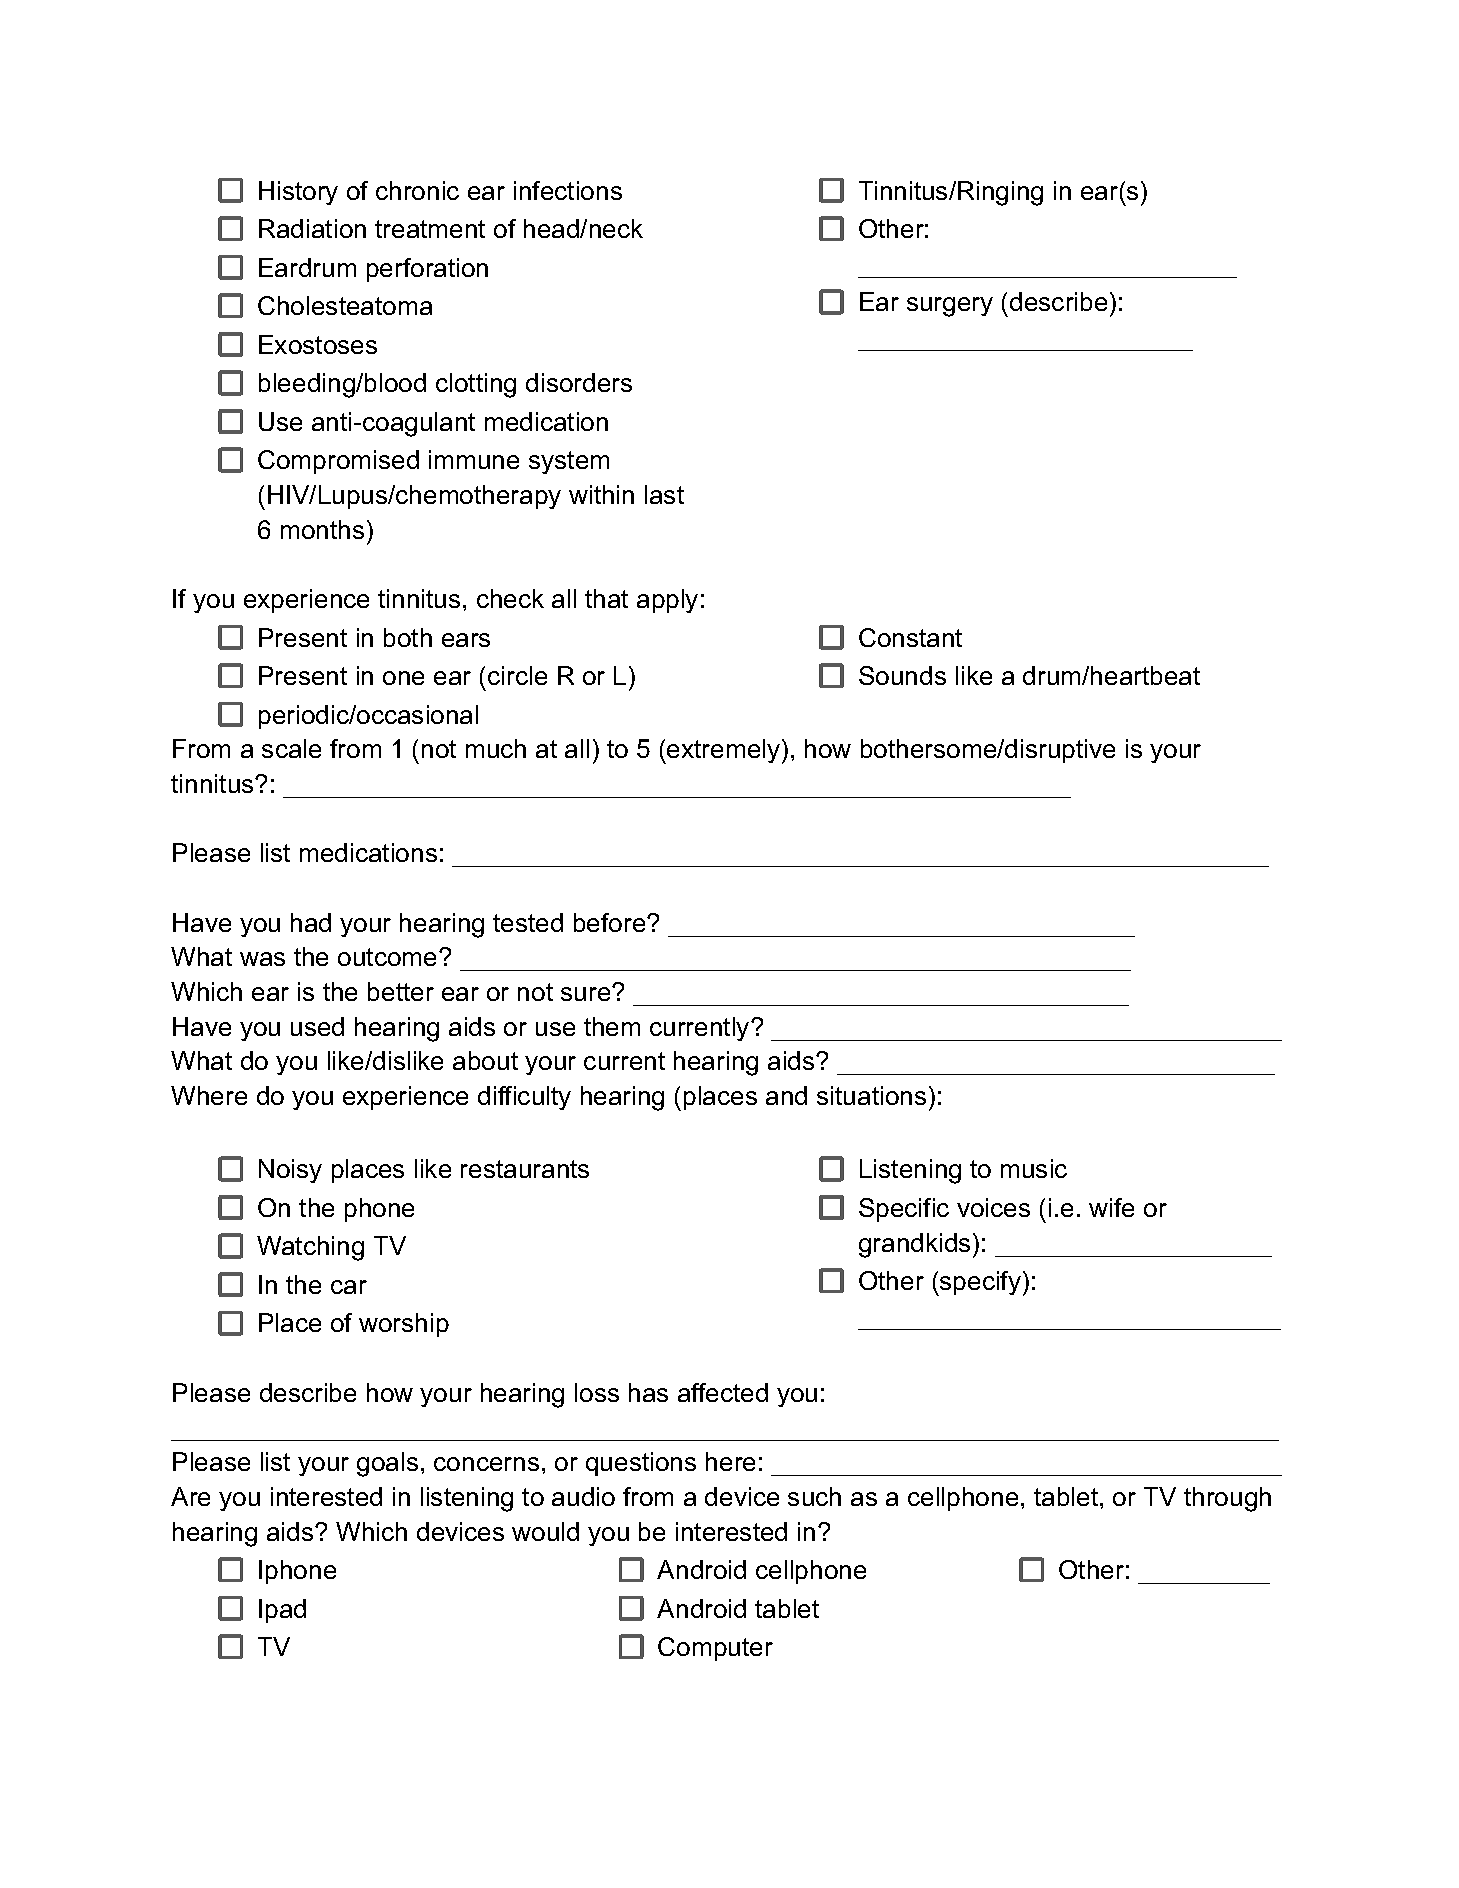 Image resolution: width=1459 pixels, height=1888 pixels. I want to click on had, so click(311, 922).
